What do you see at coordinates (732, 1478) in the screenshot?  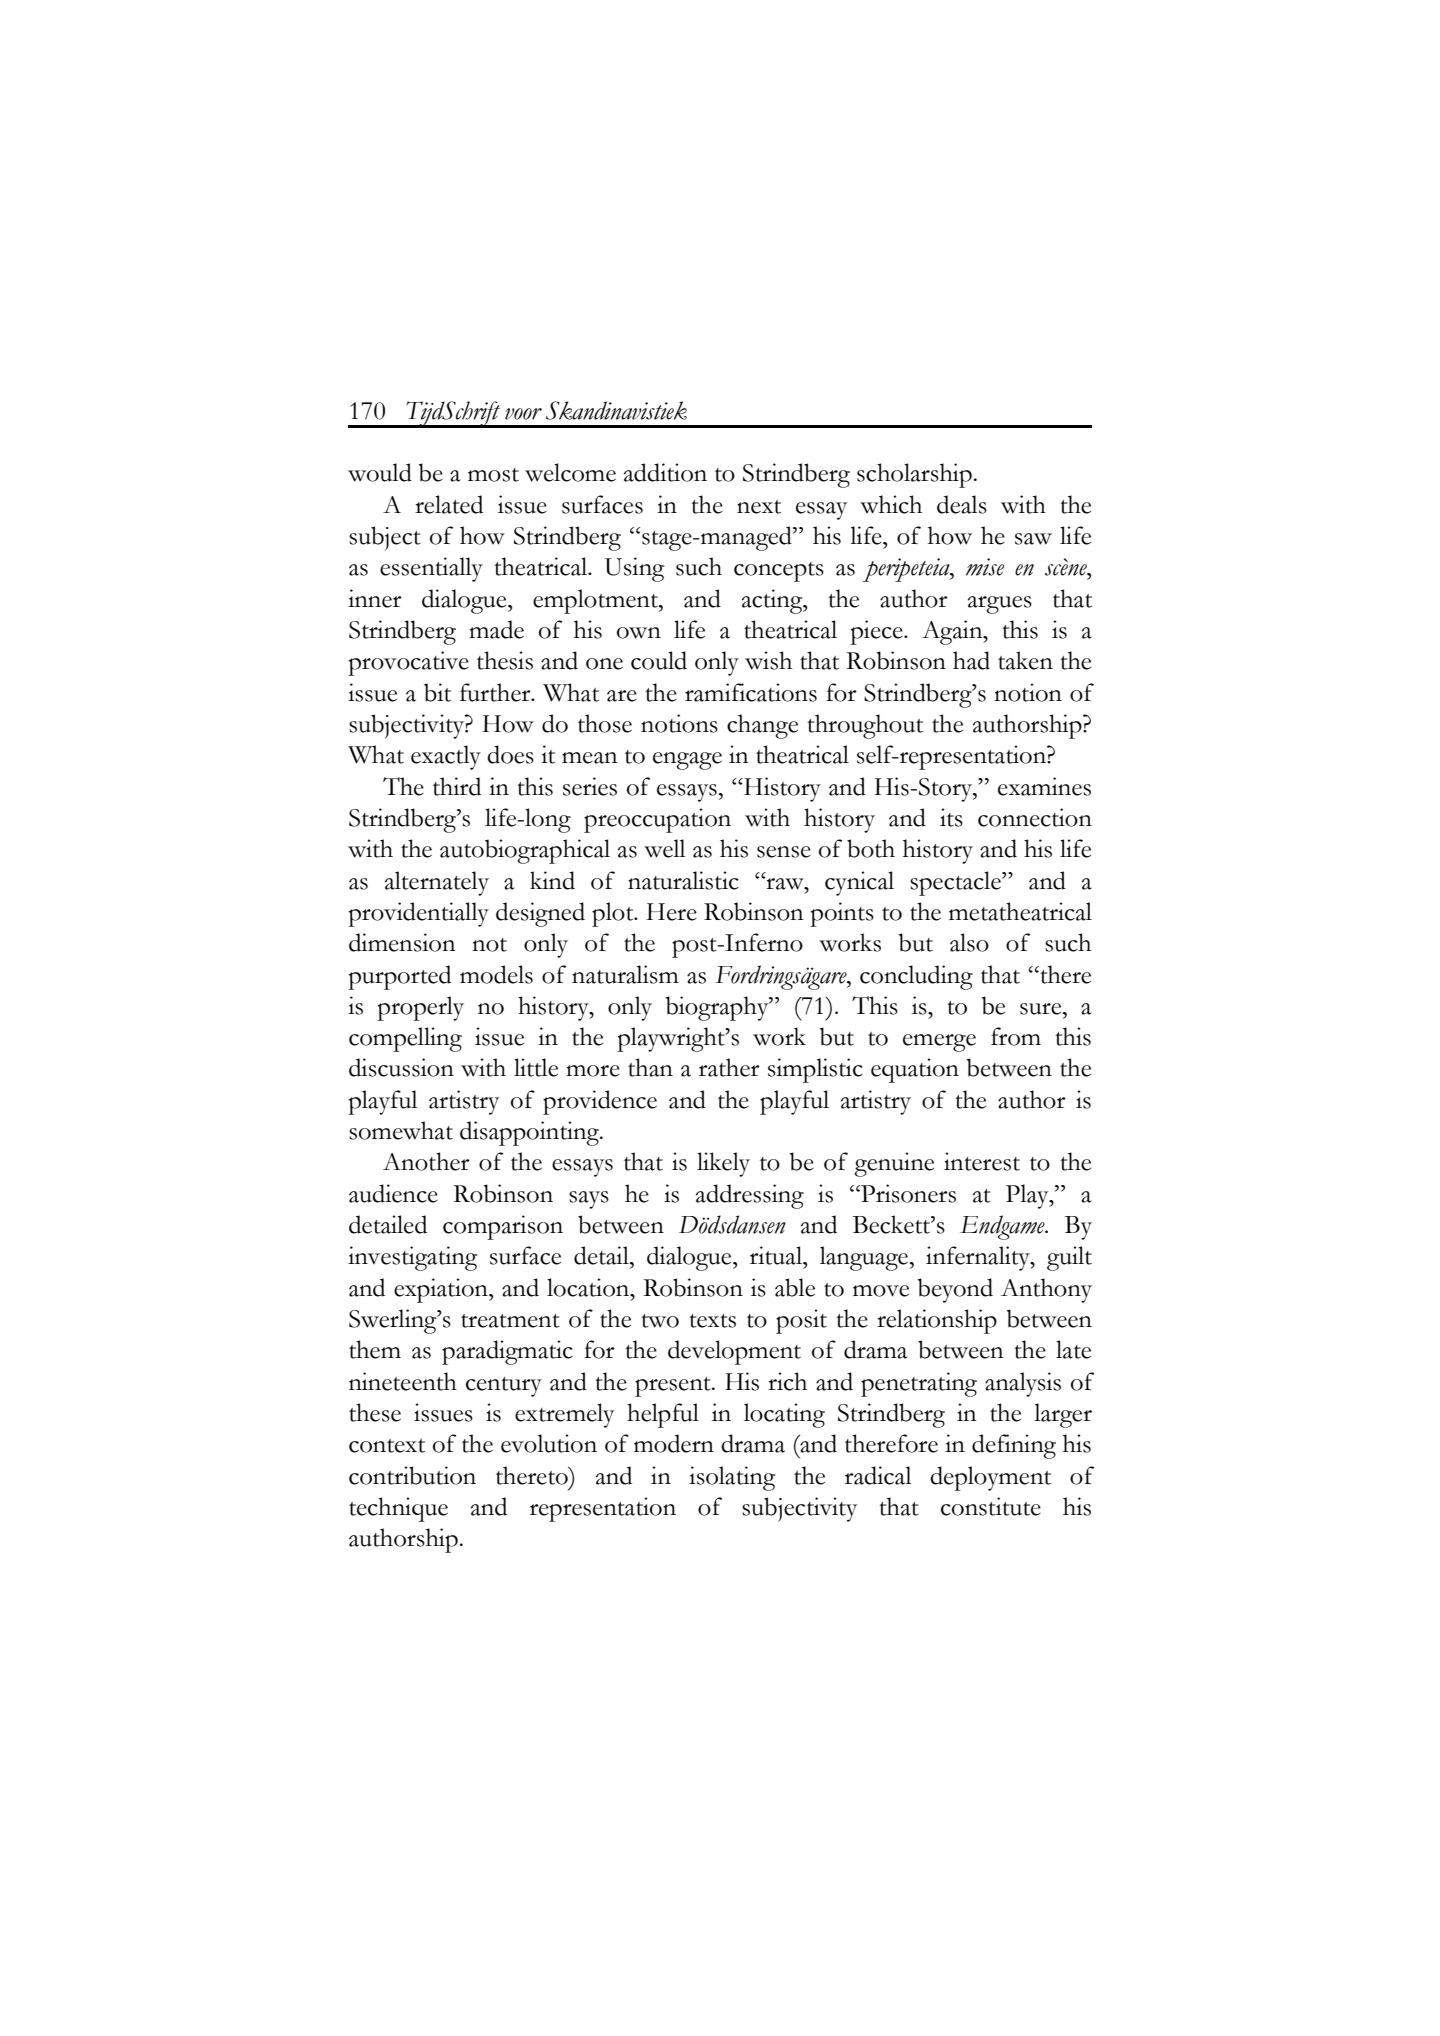 I see `isolating` at bounding box center [732, 1478].
